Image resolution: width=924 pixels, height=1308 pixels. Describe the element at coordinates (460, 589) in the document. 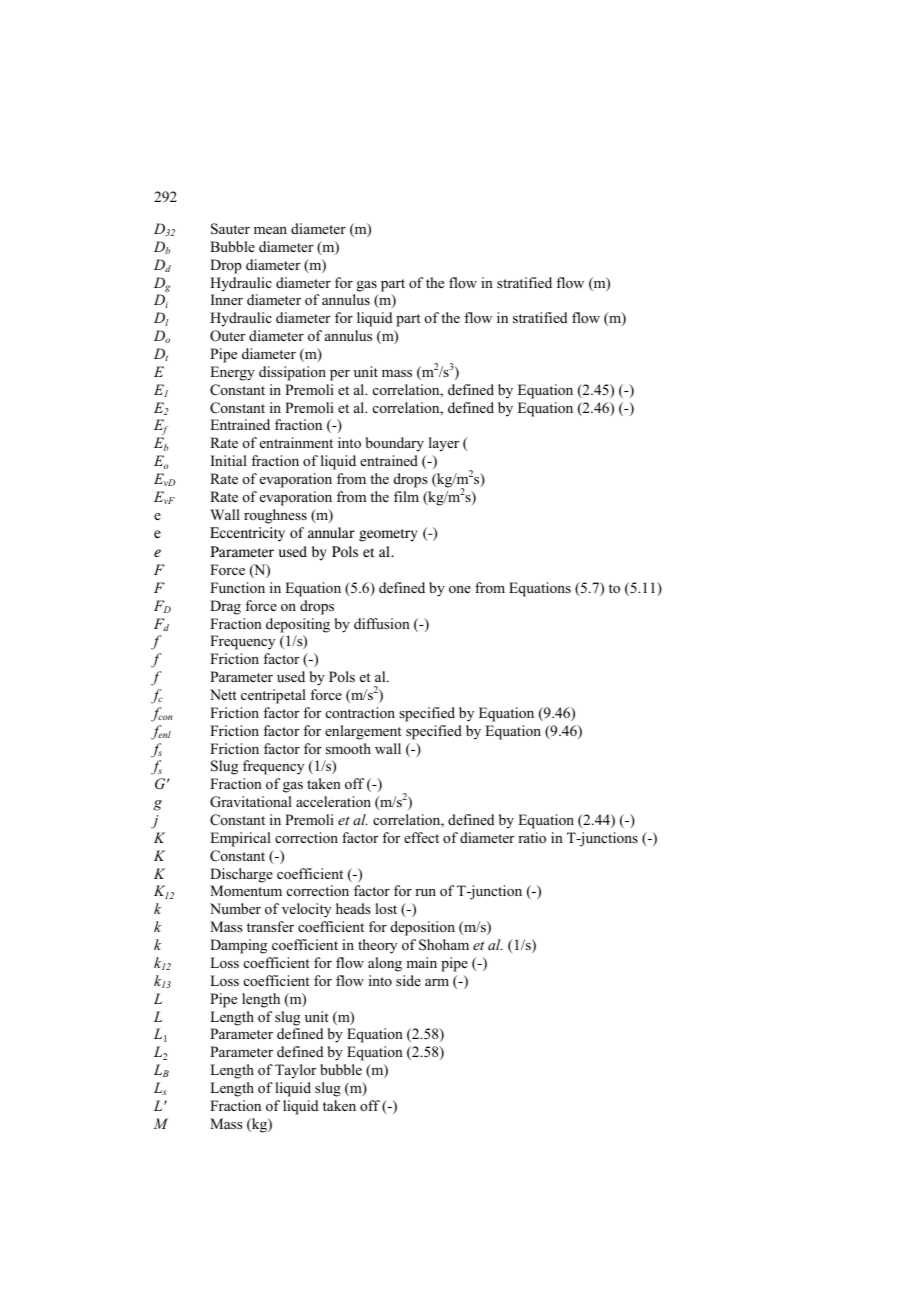

I see `one` at that location.
